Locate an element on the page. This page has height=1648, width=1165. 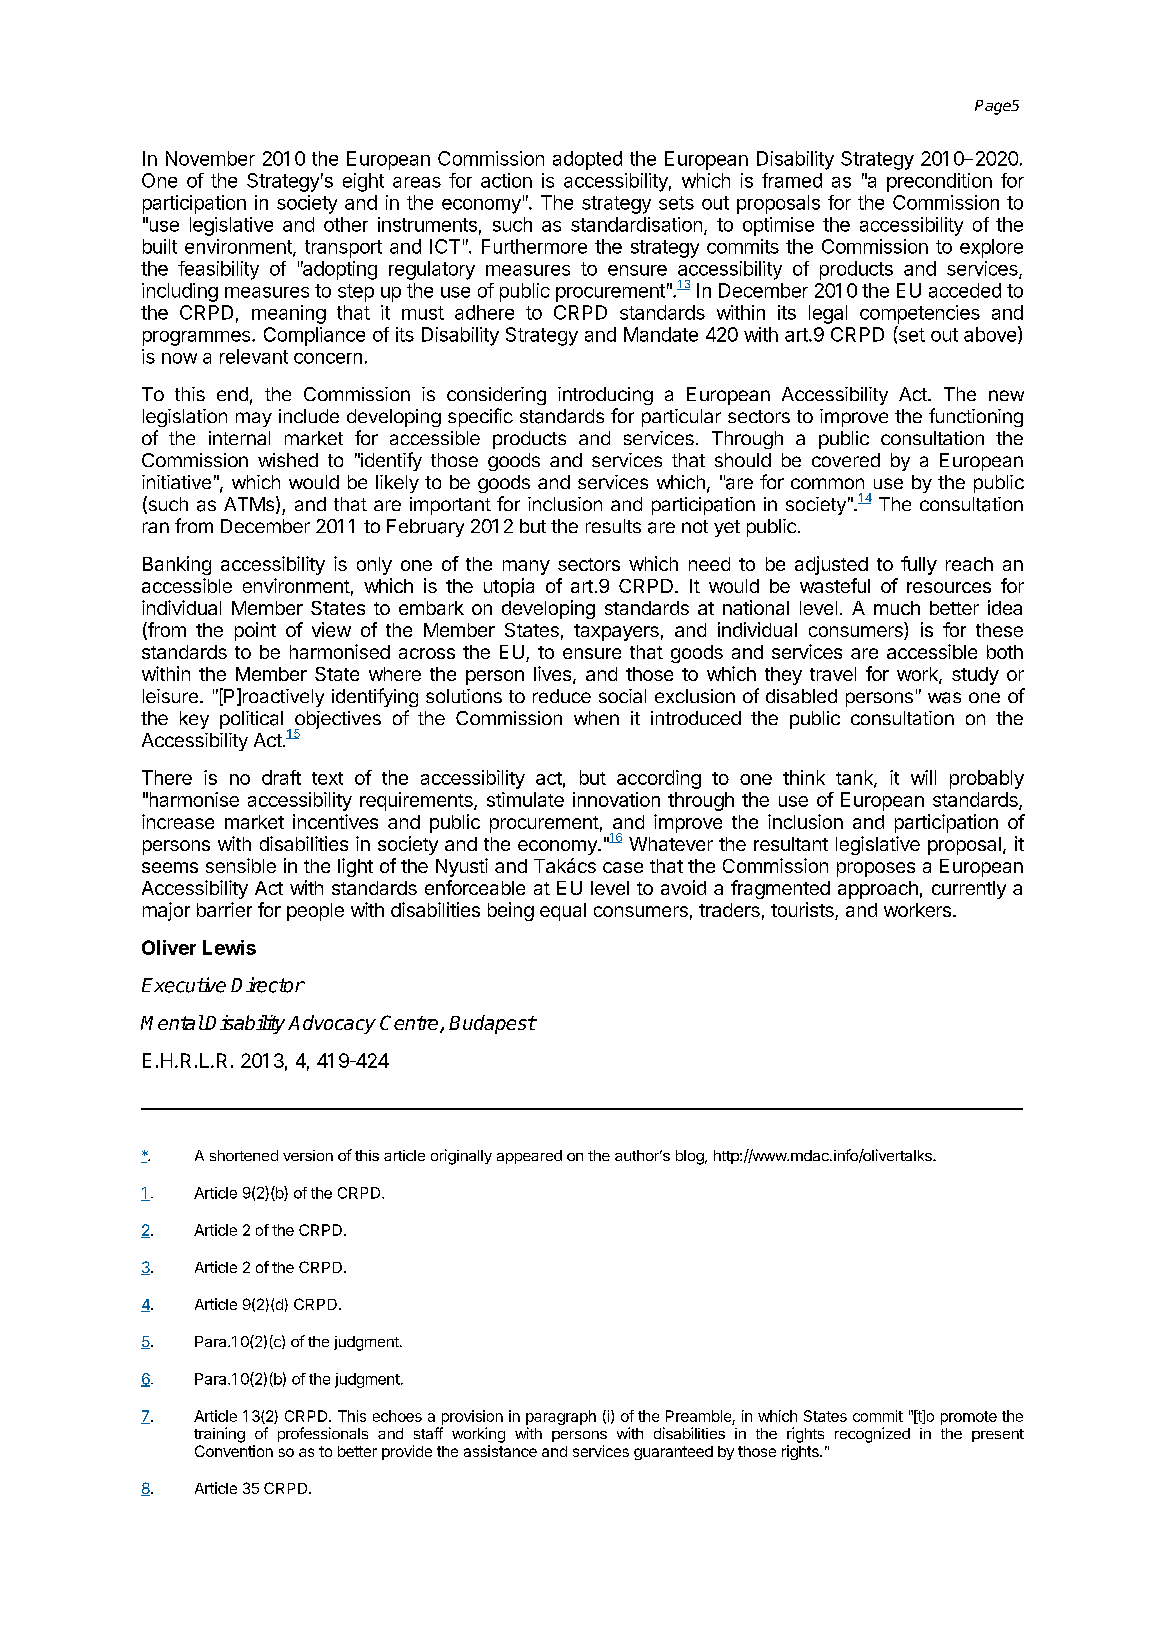
taxpayers is located at coordinates (616, 632).
